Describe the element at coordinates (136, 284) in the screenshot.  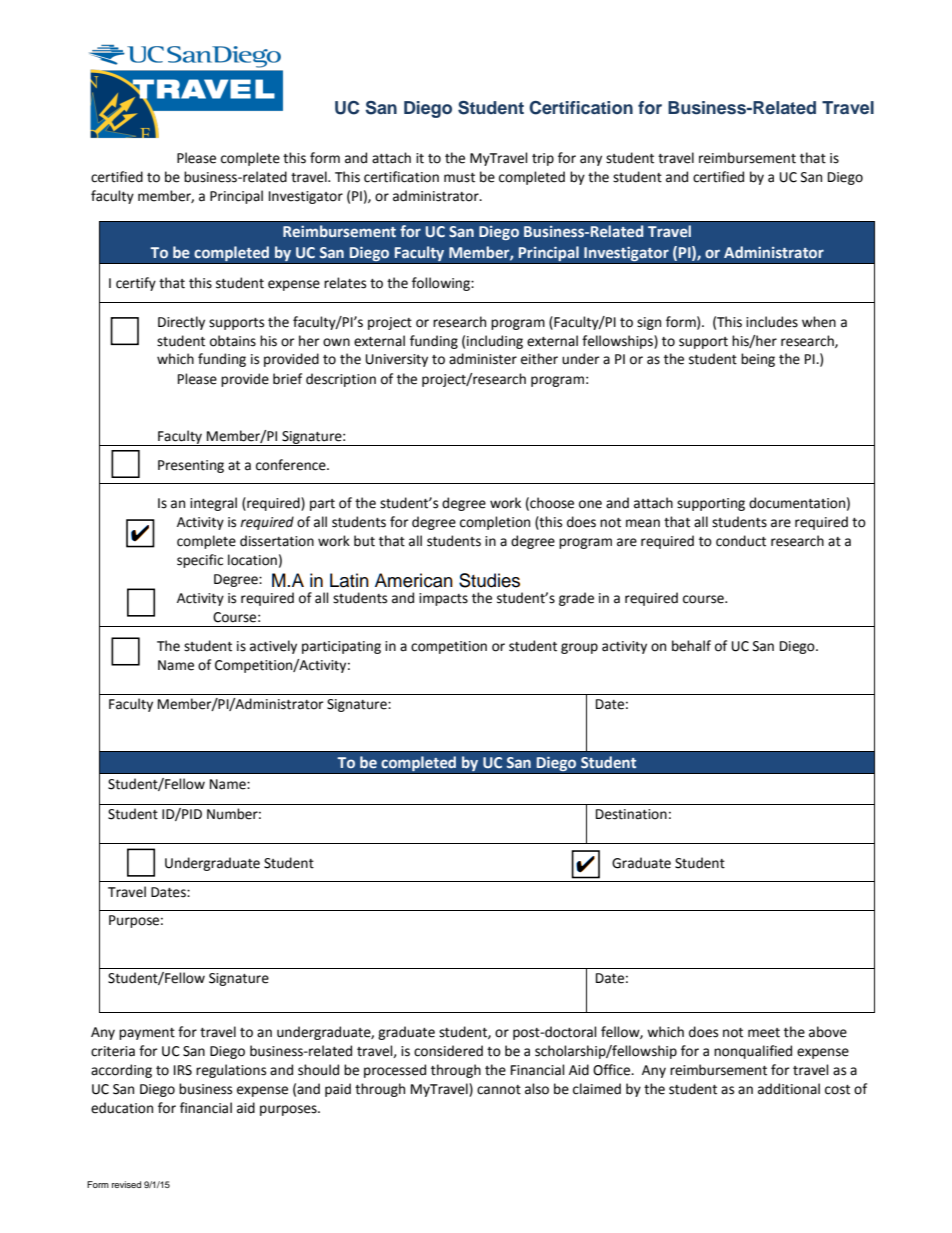
I see `certify` at that location.
